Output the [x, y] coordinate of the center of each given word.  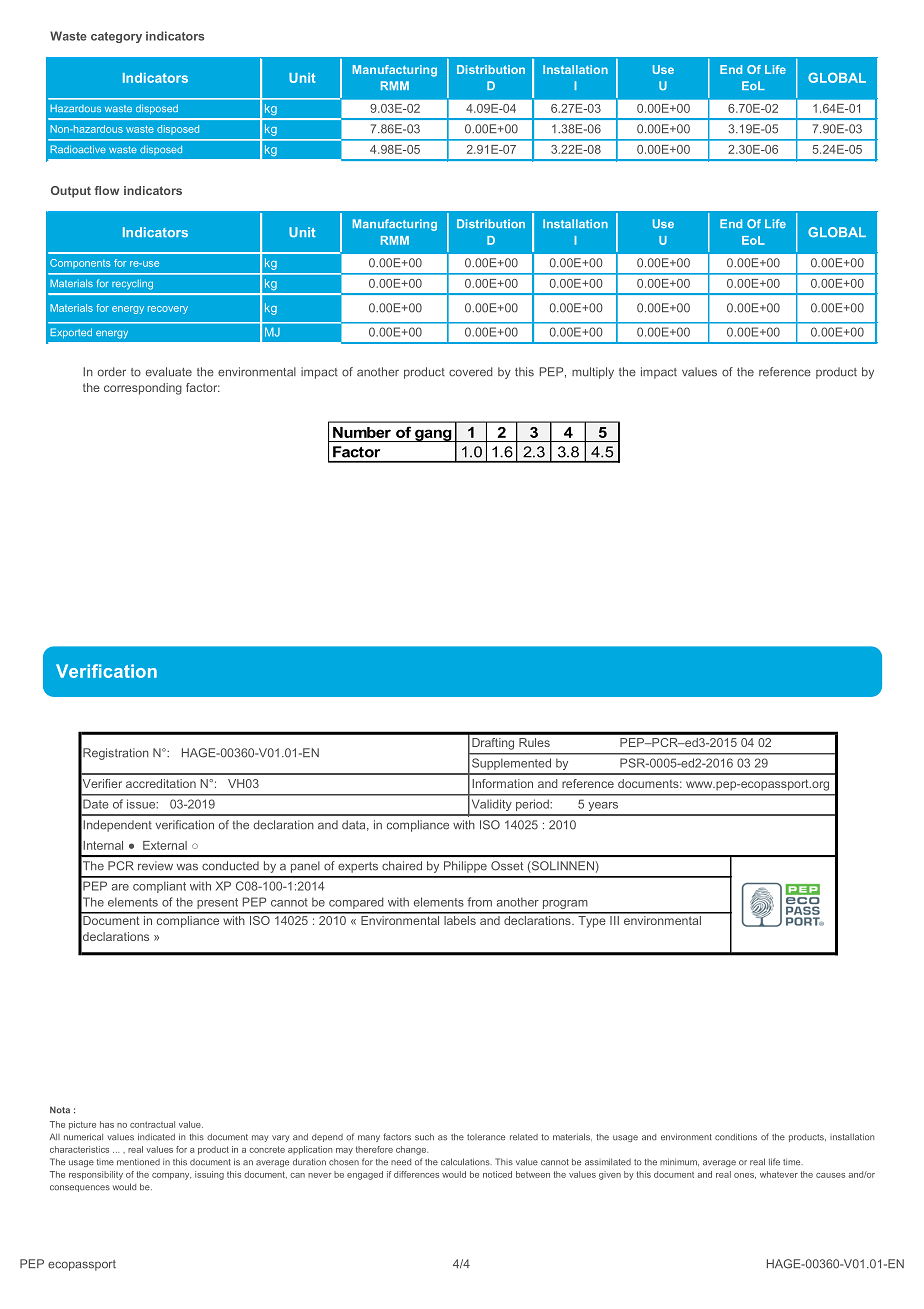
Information [502, 783]
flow [106, 190]
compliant [159, 887]
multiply [593, 373]
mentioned [138, 1162]
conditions [736, 1137]
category [116, 37]
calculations [466, 1162]
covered [471, 372]
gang [433, 435]
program [565, 904]
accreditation [161, 783]
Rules [534, 742]
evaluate [169, 372]
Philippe [465, 867]
